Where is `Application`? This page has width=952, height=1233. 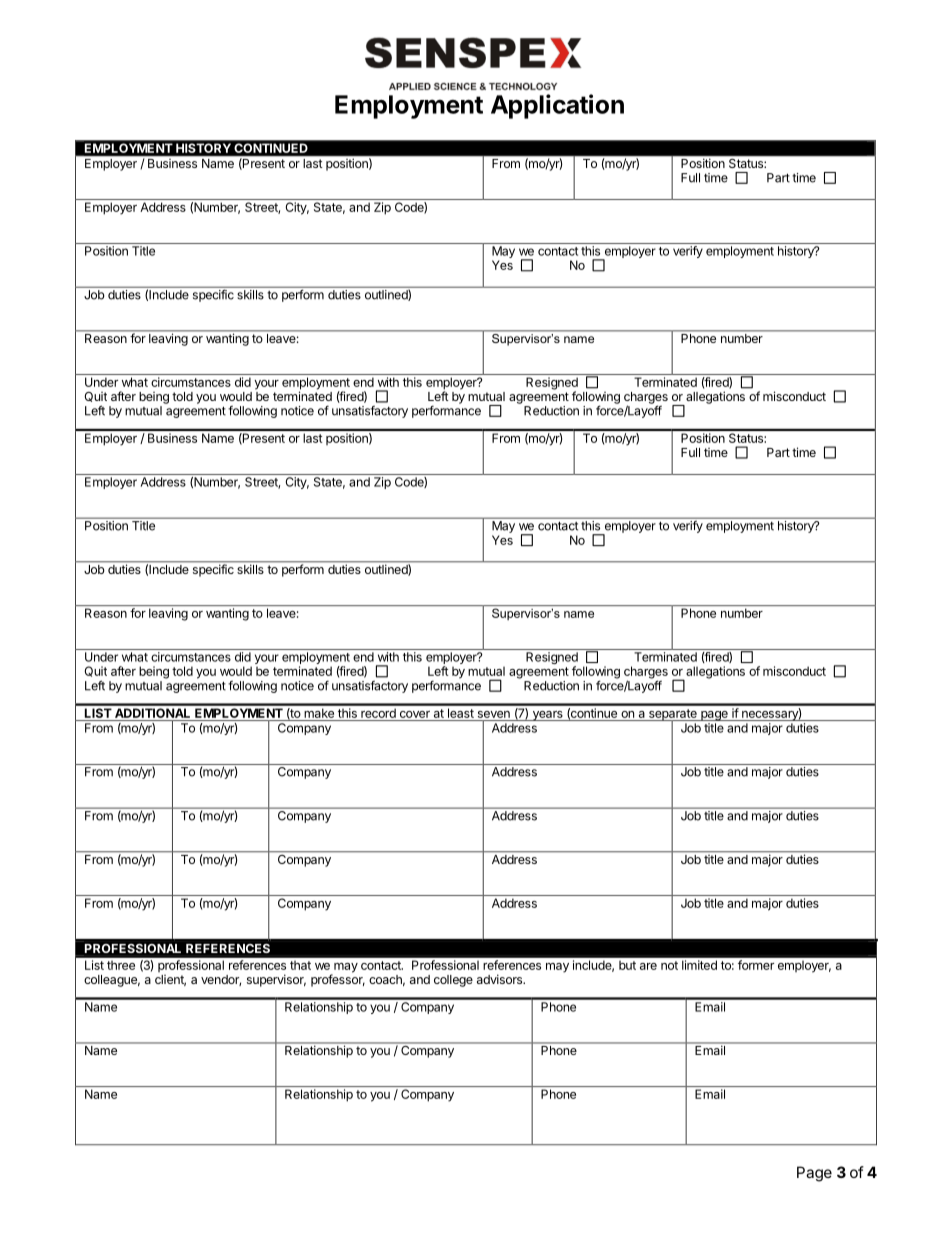 Application is located at coordinates (557, 106).
